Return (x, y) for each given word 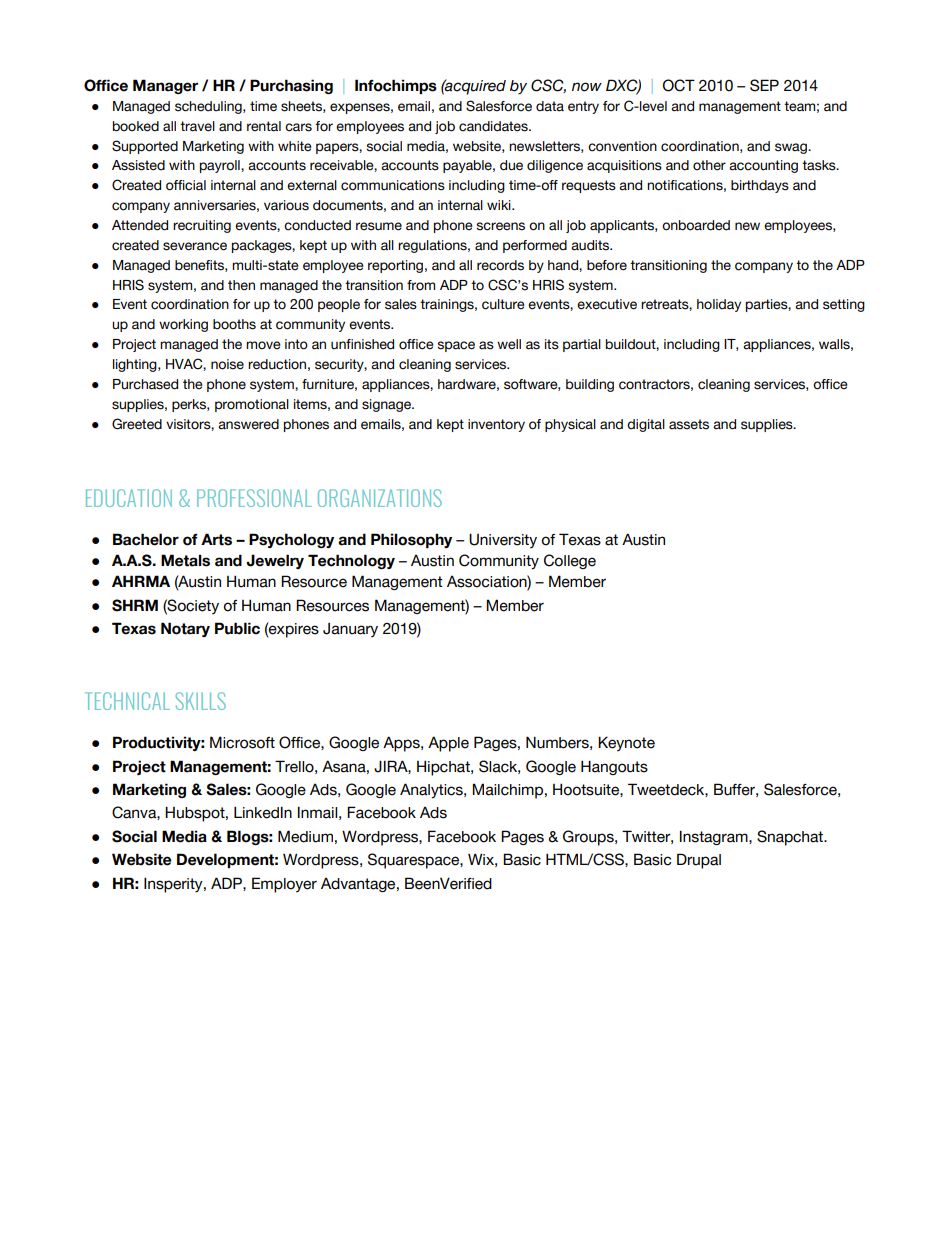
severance (195, 246)
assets (689, 424)
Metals (185, 560)
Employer (284, 885)
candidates (494, 126)
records (500, 265)
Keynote (626, 744)
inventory (496, 425)
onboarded (696, 225)
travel (197, 126)
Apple (448, 744)
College (570, 561)
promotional (252, 405)
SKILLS (201, 701)
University (503, 541)
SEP (764, 85)
